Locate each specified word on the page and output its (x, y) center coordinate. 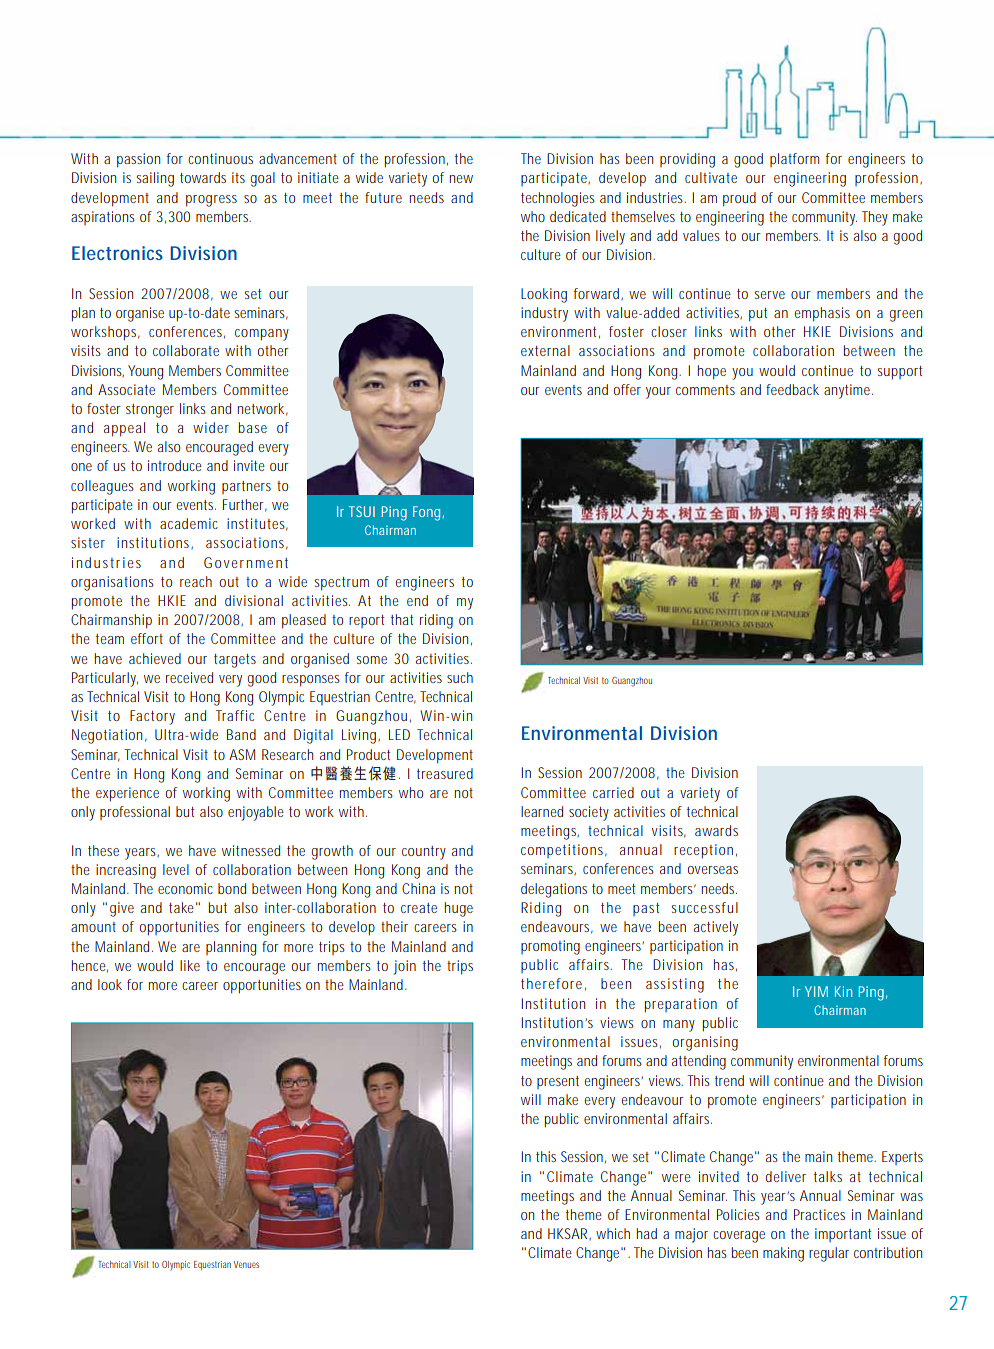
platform (794, 160)
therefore (551, 983)
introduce (175, 465)
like (190, 965)
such (460, 677)
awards (716, 830)
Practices (819, 1214)
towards (203, 177)
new (461, 179)
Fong (426, 513)
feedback (792, 389)
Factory (152, 717)
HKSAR (569, 1234)
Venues (246, 1264)
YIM (816, 991)
